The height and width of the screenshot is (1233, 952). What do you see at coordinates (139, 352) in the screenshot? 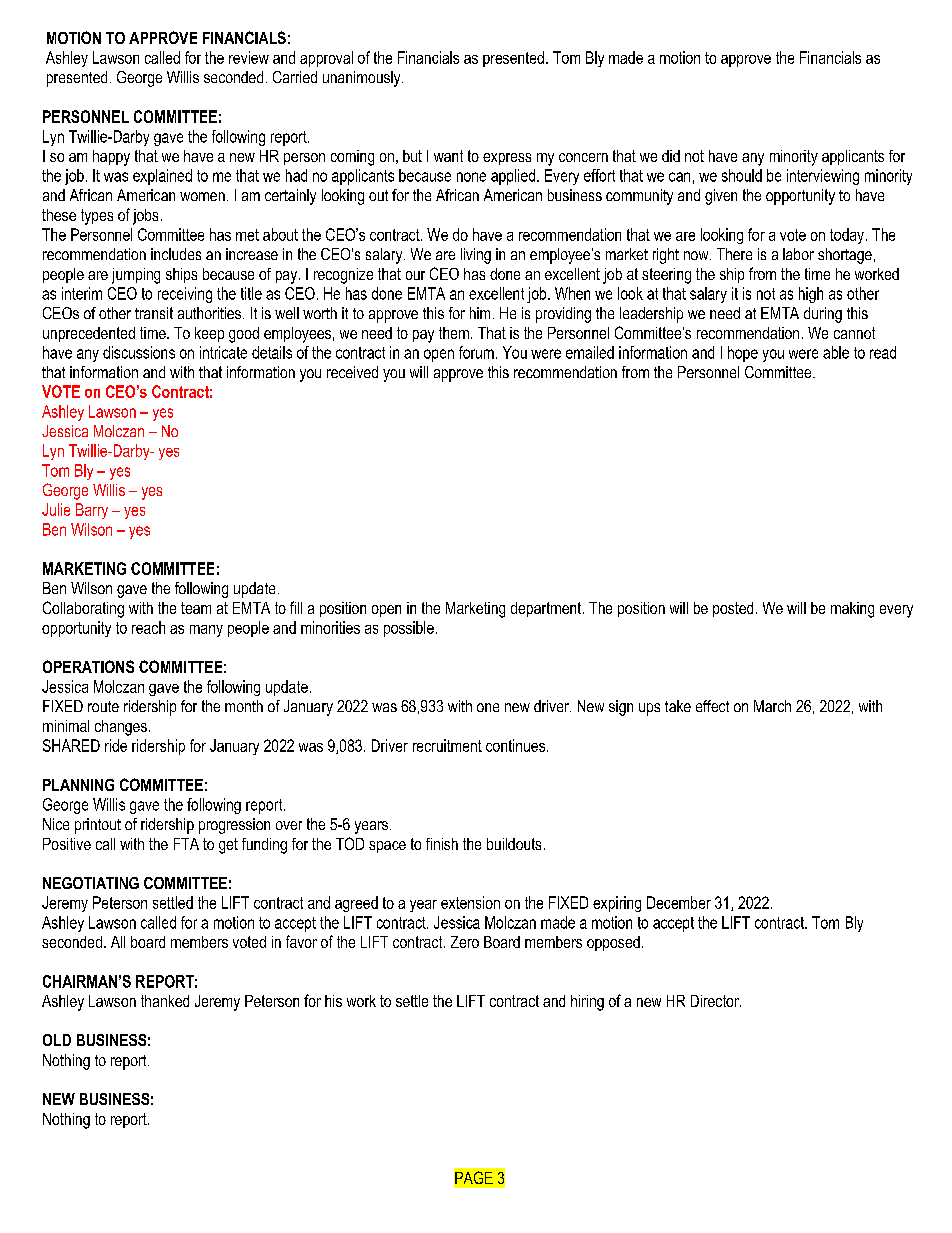
I see `discussions` at bounding box center [139, 352].
